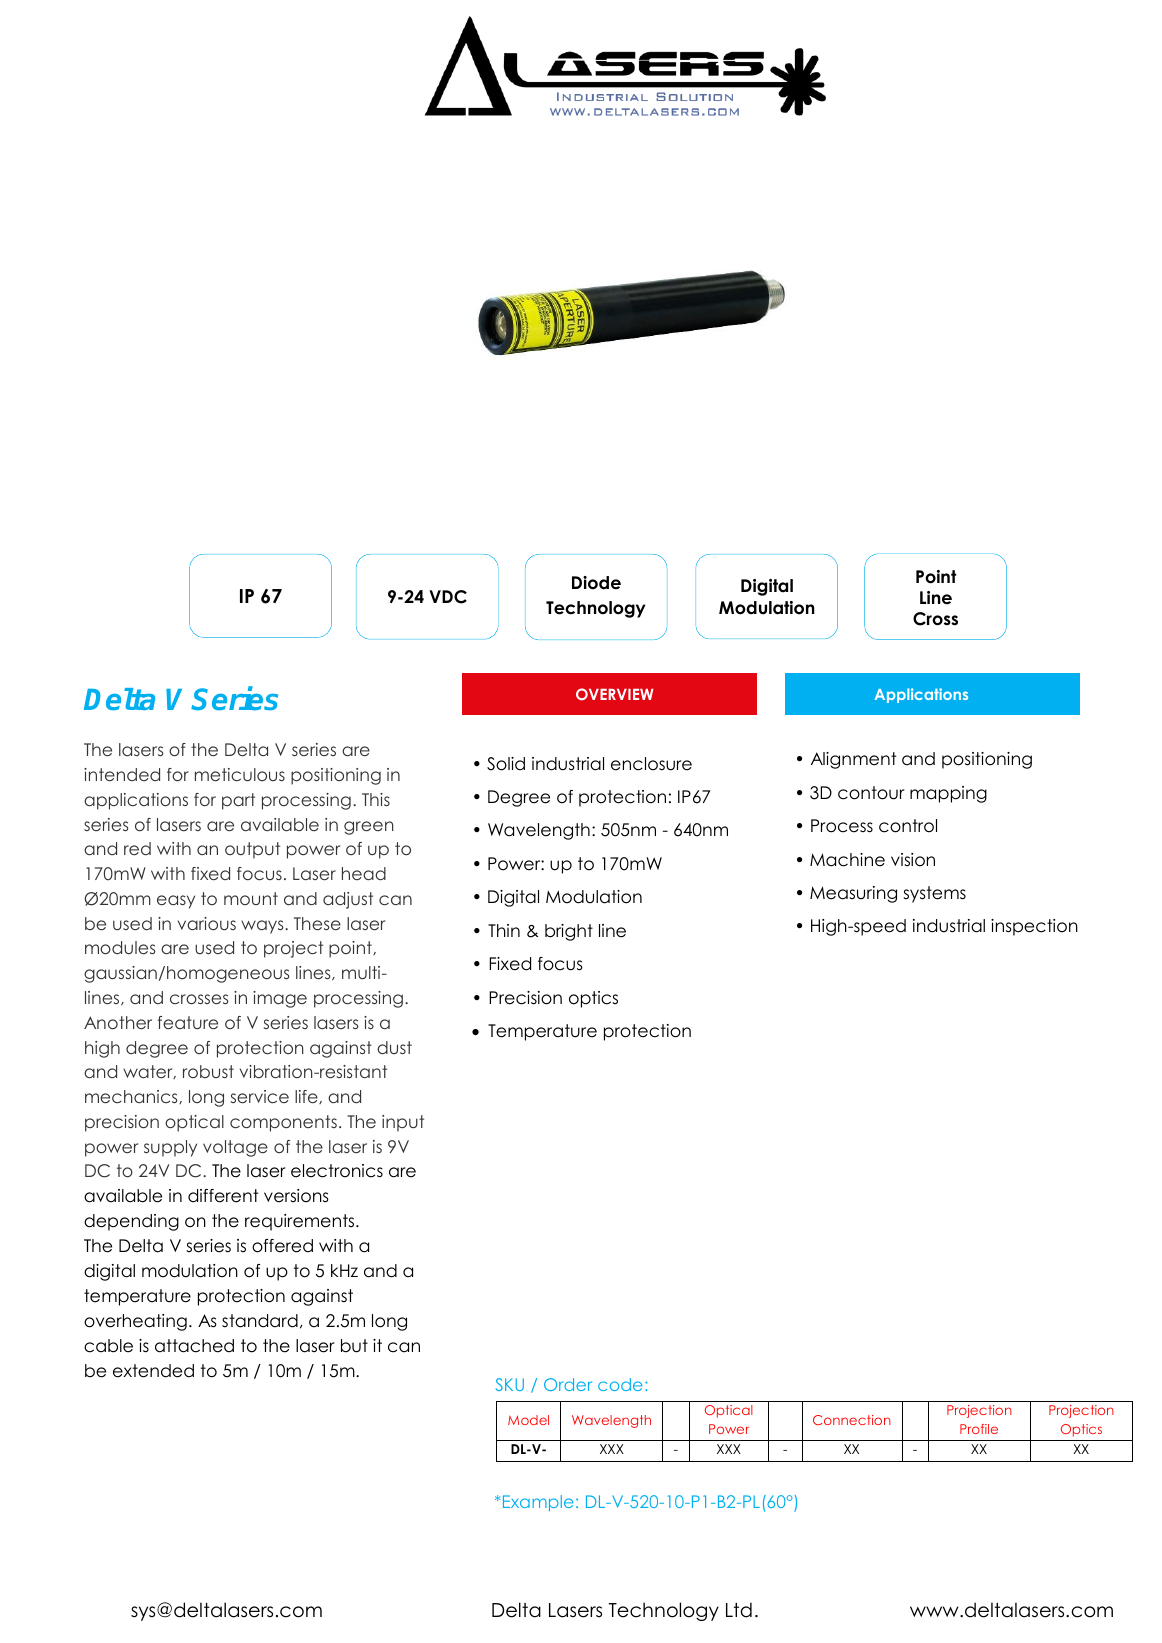 This image has width=1162, height=1643. Describe the element at coordinates (853, 760) in the image. I see `Alignment` at that location.
